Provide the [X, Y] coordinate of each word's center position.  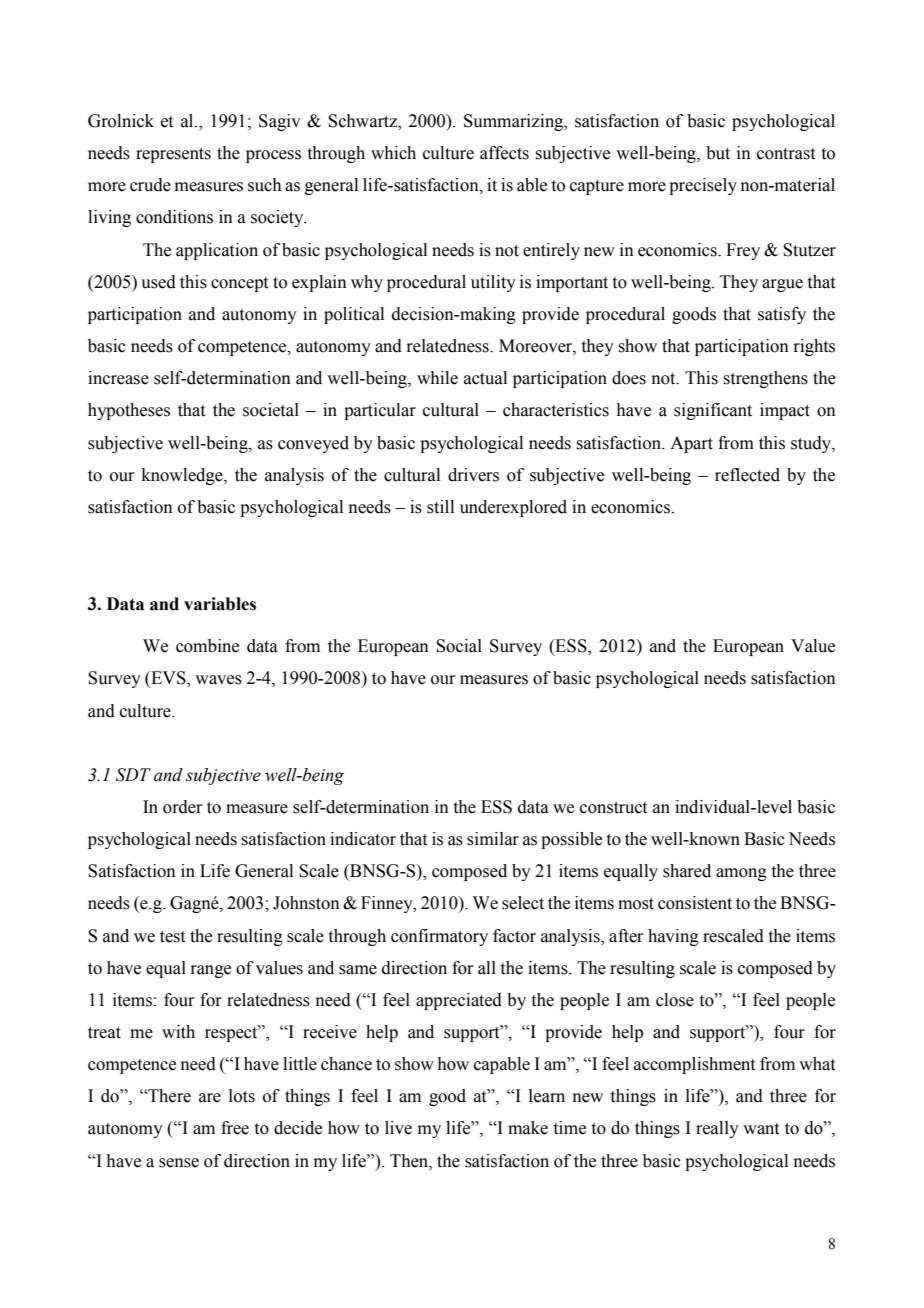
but [718, 153]
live [398, 1128]
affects [504, 153]
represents [173, 155]
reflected [747, 475]
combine [207, 646]
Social [459, 646]
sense [179, 1163]
